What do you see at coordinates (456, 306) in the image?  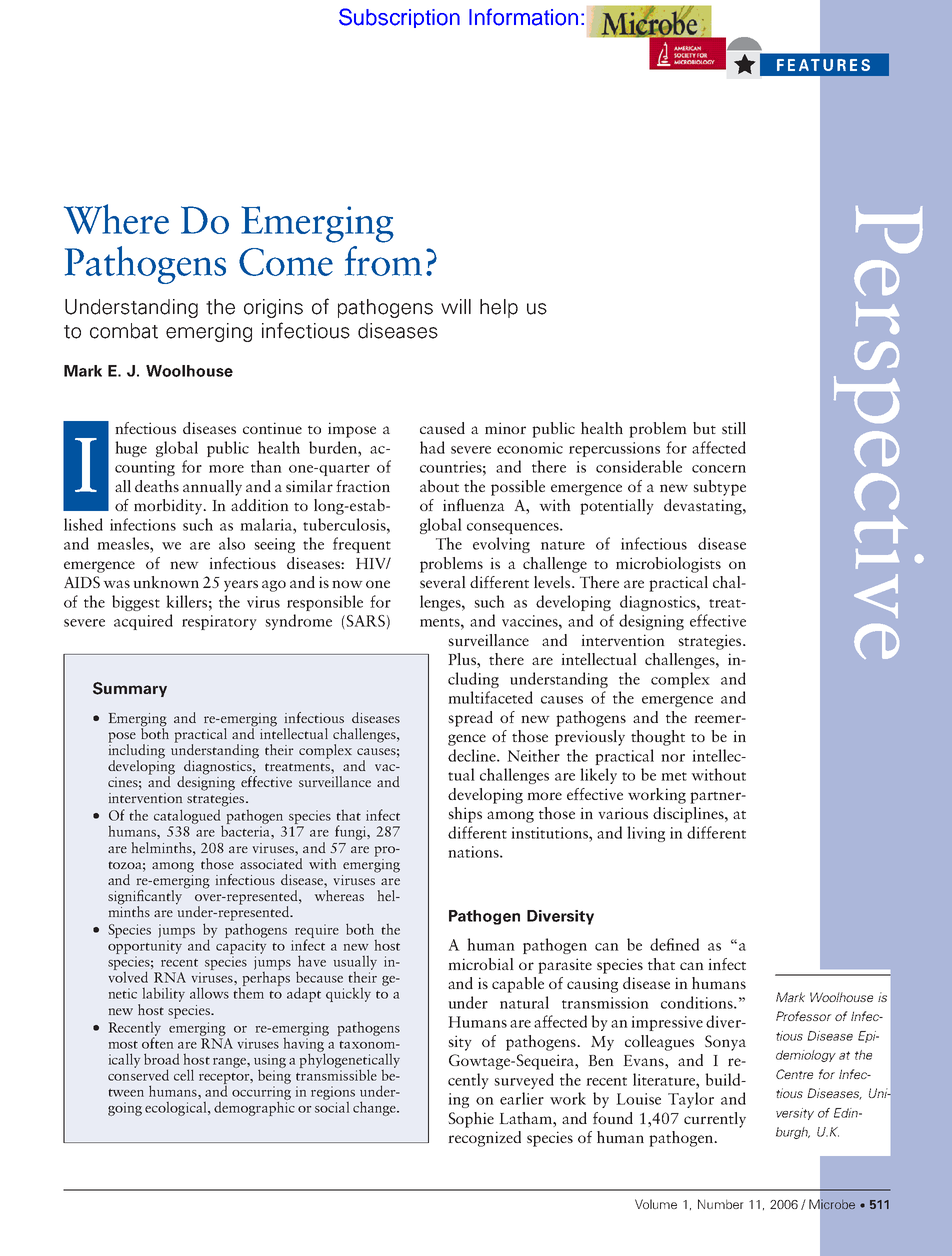 I see `will` at bounding box center [456, 306].
